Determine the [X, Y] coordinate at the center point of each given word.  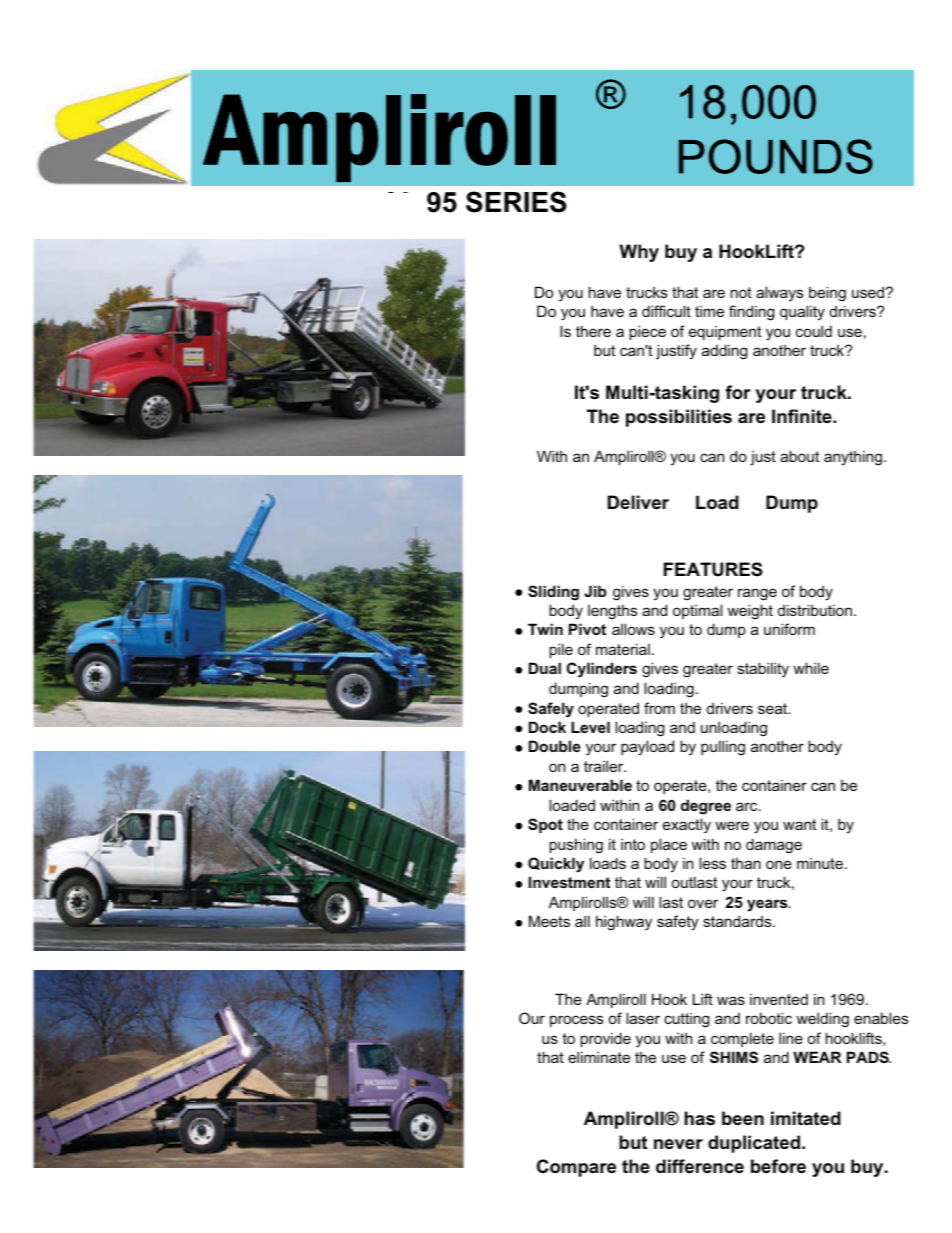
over [703, 903]
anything [853, 458]
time [709, 311]
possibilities [679, 418]
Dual [545, 668]
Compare [576, 1168]
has [700, 1118]
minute [820, 863]
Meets [549, 921]
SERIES [516, 202]
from [659, 708]
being [827, 294]
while [811, 668]
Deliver [638, 502]
